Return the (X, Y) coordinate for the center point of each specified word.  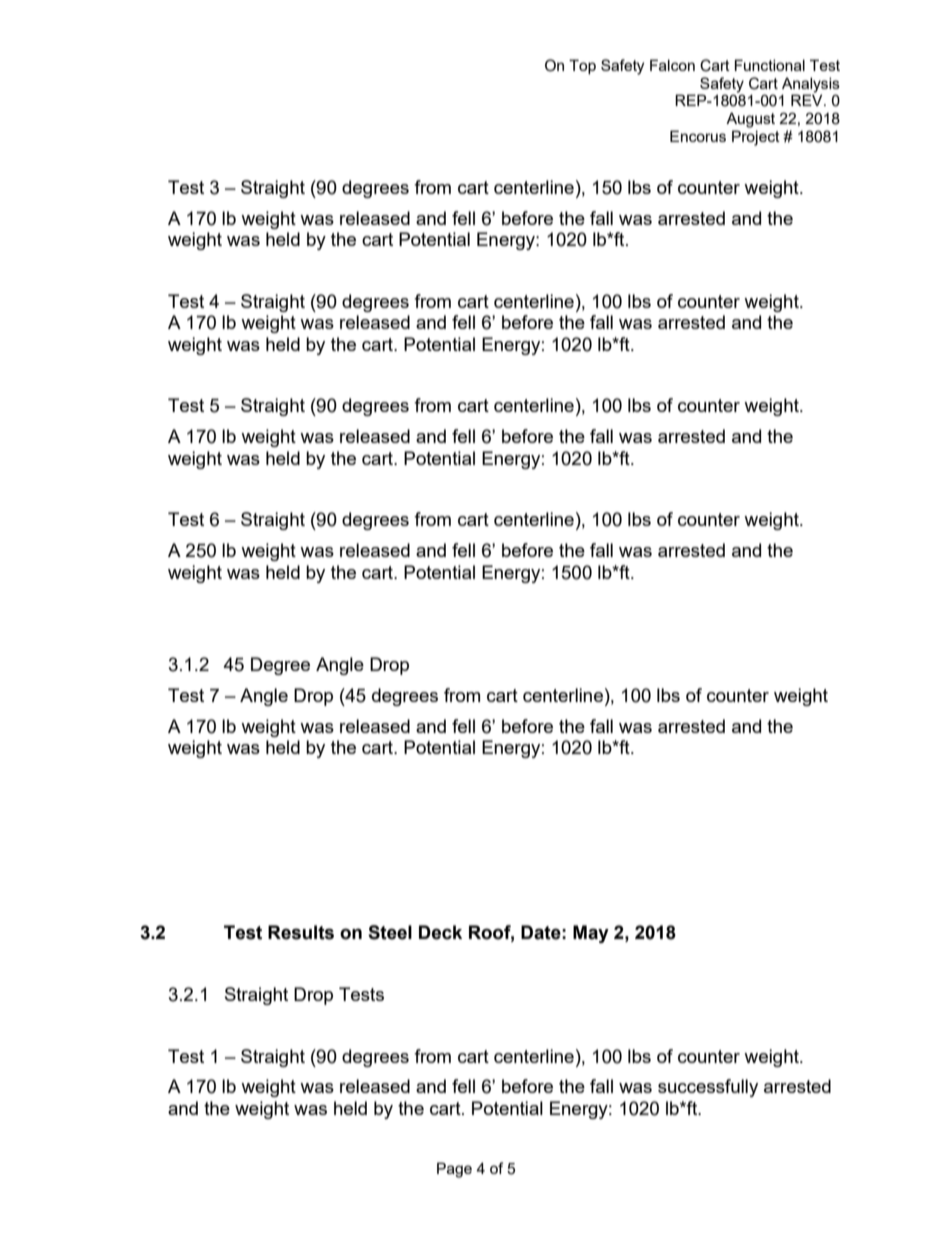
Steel (390, 932)
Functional (770, 65)
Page (454, 1170)
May (591, 934)
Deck (440, 932)
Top (582, 66)
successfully (708, 1088)
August (750, 120)
